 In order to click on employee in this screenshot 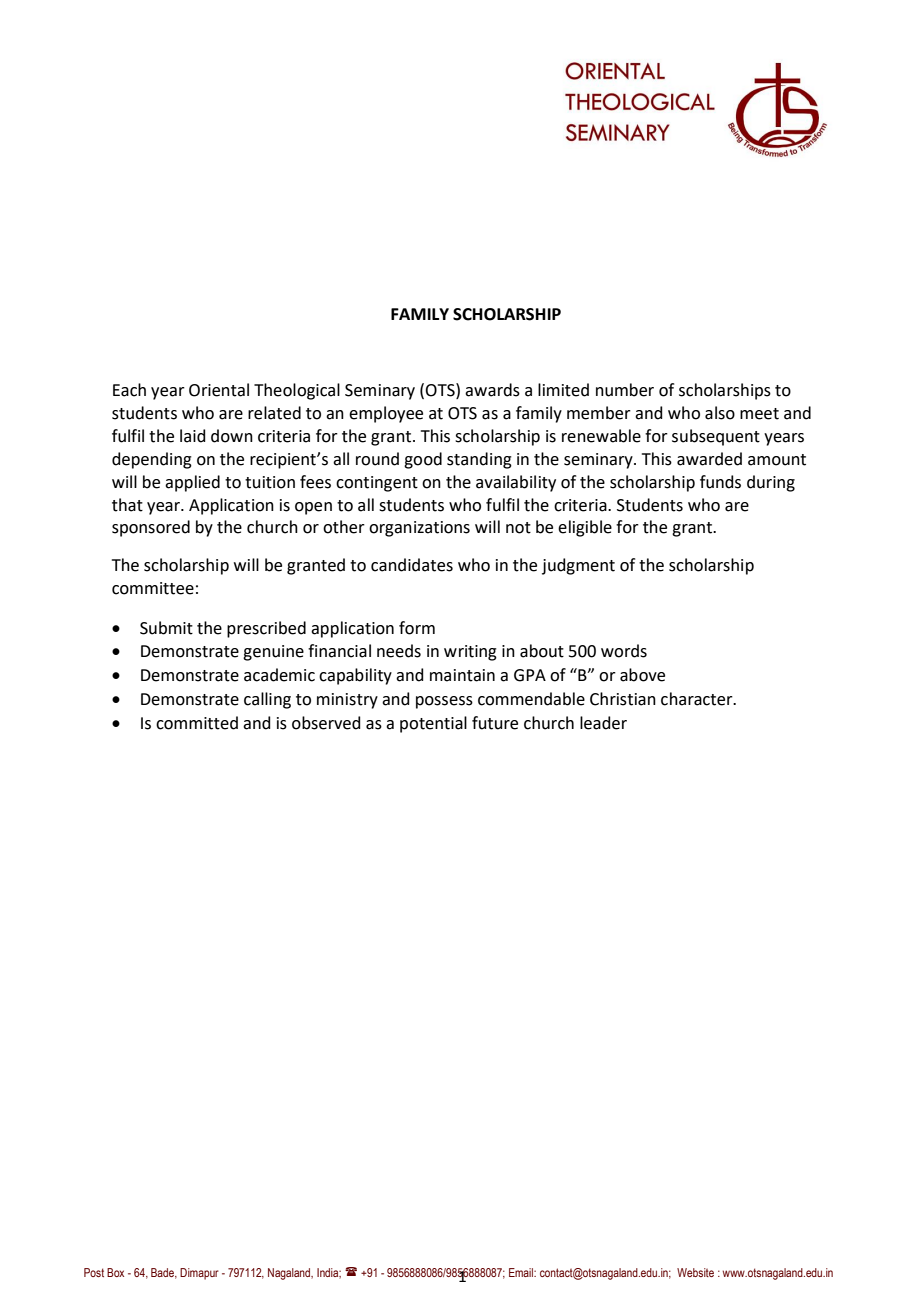, I will do `click(386, 414)`.
